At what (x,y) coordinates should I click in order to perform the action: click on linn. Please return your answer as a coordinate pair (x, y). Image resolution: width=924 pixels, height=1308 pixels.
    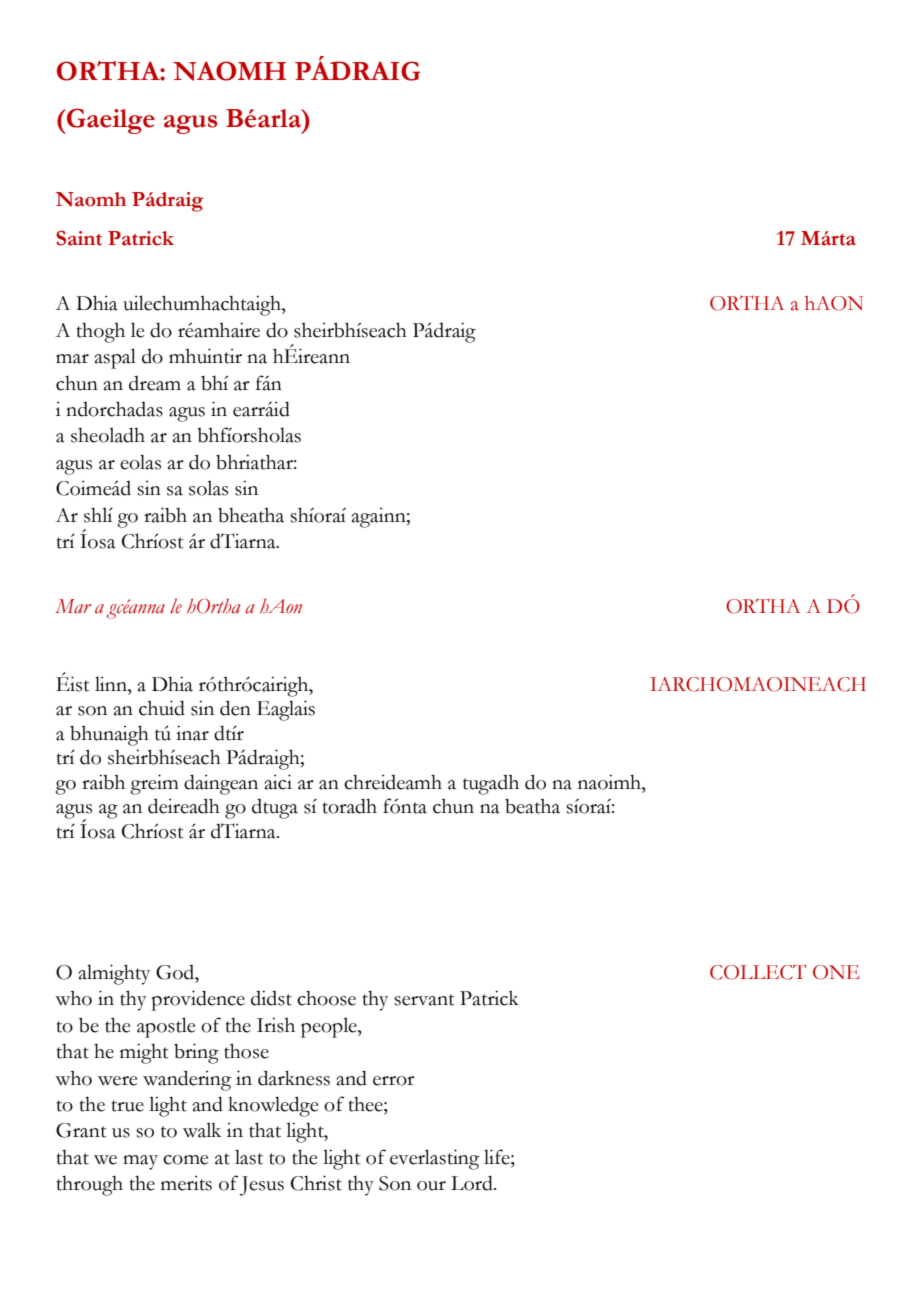
    Looking at the image, I should click on (112, 683).
